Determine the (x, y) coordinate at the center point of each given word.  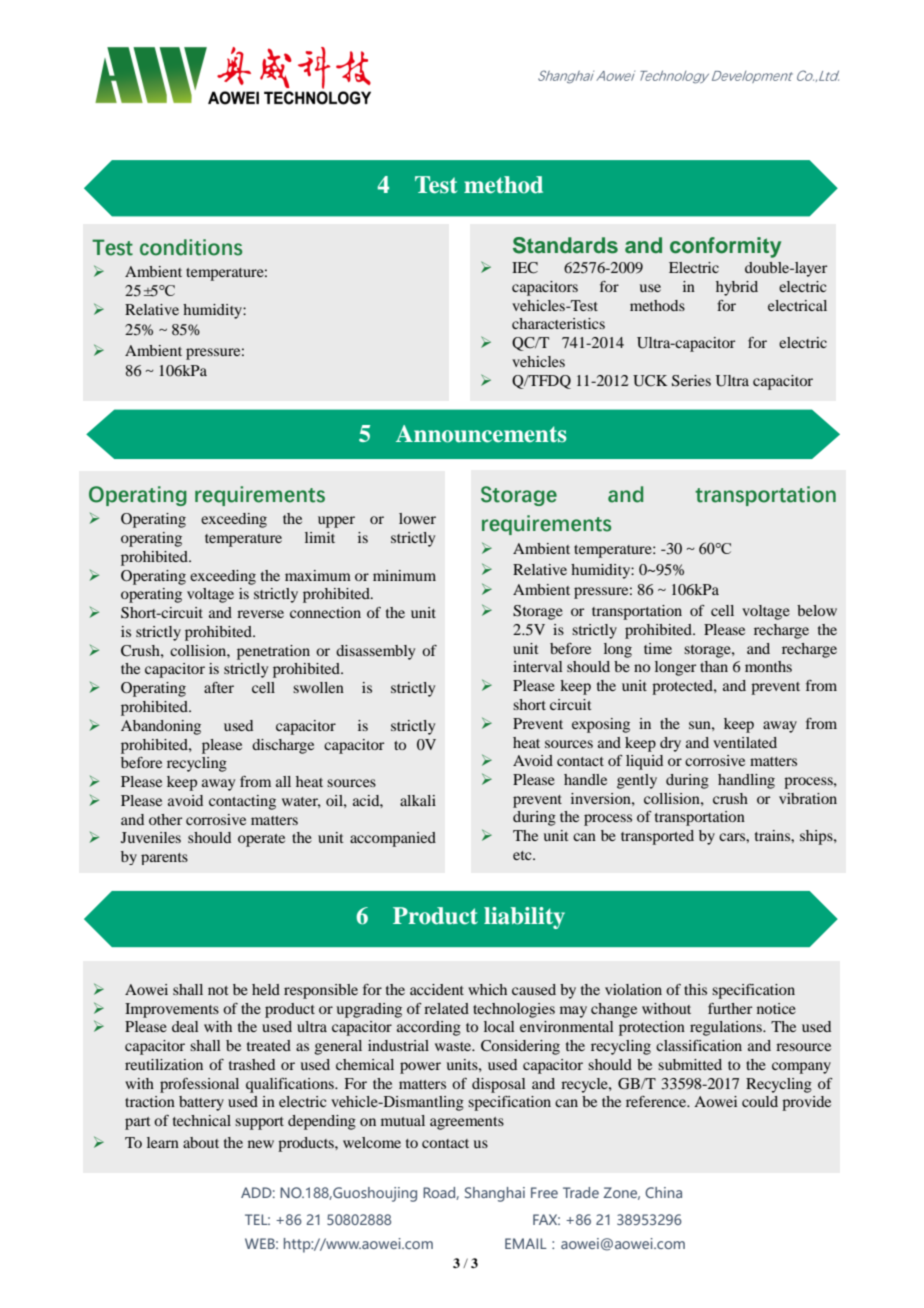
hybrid (737, 288)
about (201, 1142)
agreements (467, 1123)
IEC (525, 268)
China (663, 1192)
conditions (191, 247)
